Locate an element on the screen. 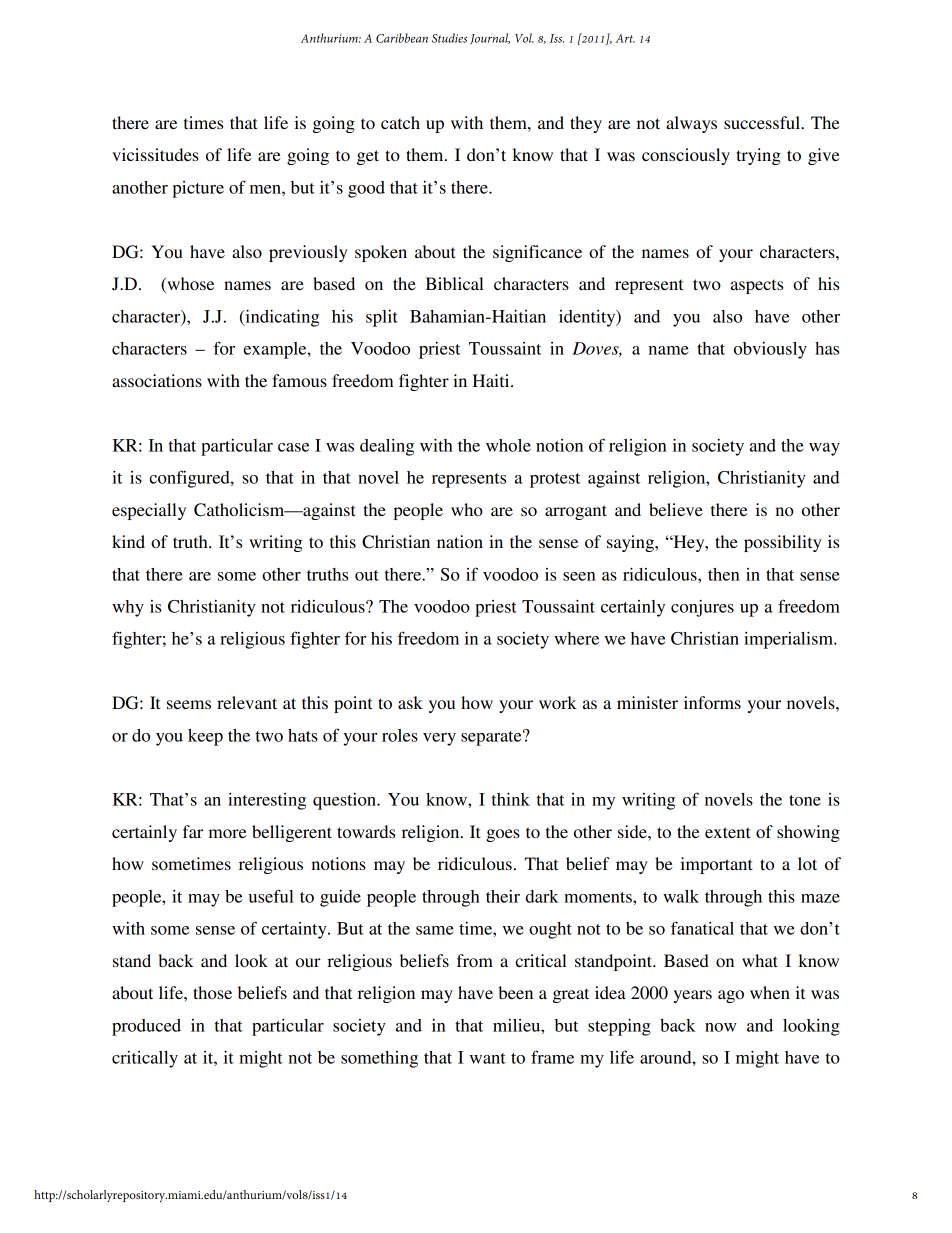 The image size is (952, 1233). associations is located at coordinates (157, 380).
